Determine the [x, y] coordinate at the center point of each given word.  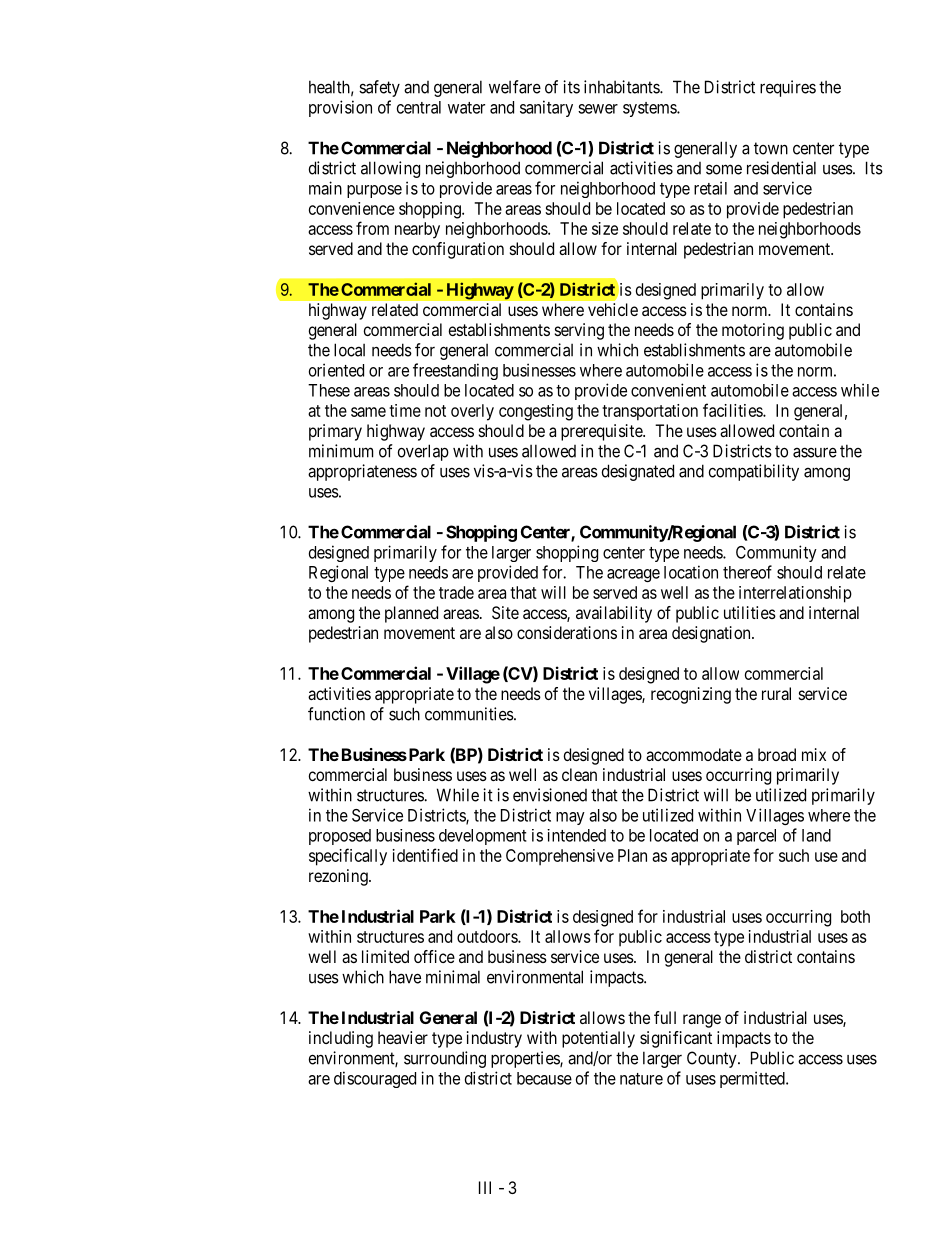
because [544, 1078]
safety [379, 88]
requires [788, 88]
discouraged [375, 1079]
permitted [753, 1079]
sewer [598, 109]
